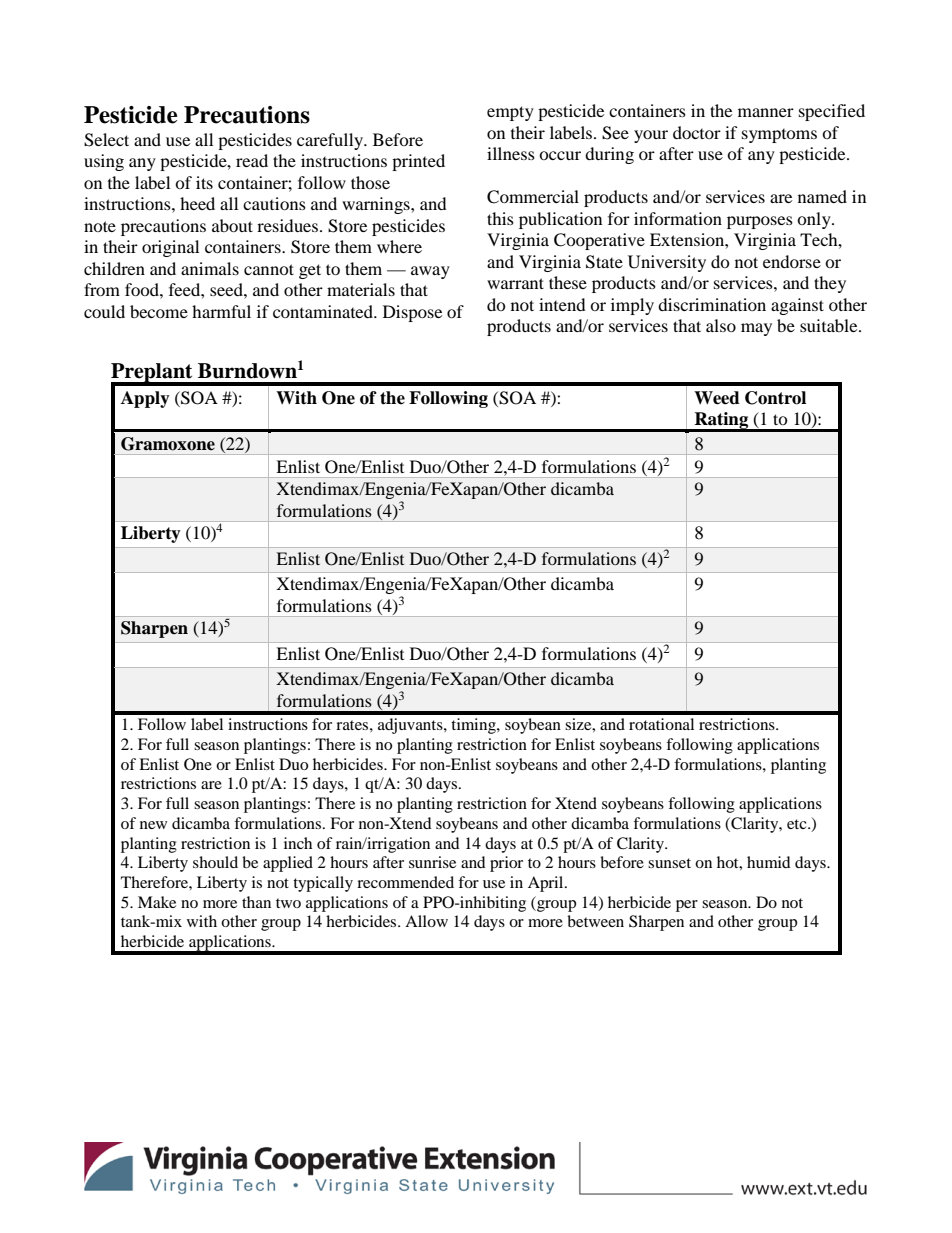 This image has height=1233, width=952. I want to click on Make, so click(157, 902).
